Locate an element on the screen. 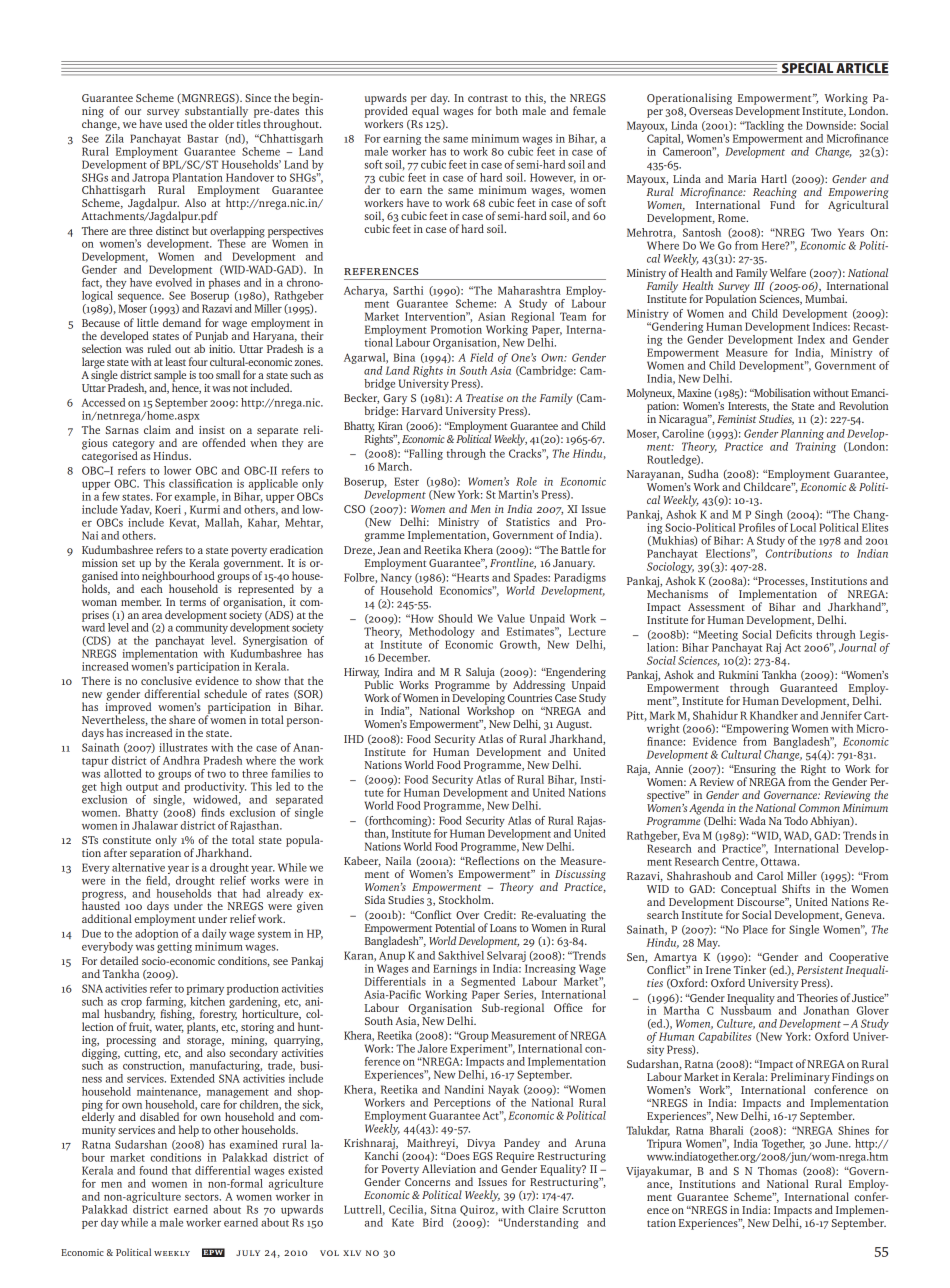 This screenshot has width=950, height=1288. conclusive is located at coordinates (166, 680).
